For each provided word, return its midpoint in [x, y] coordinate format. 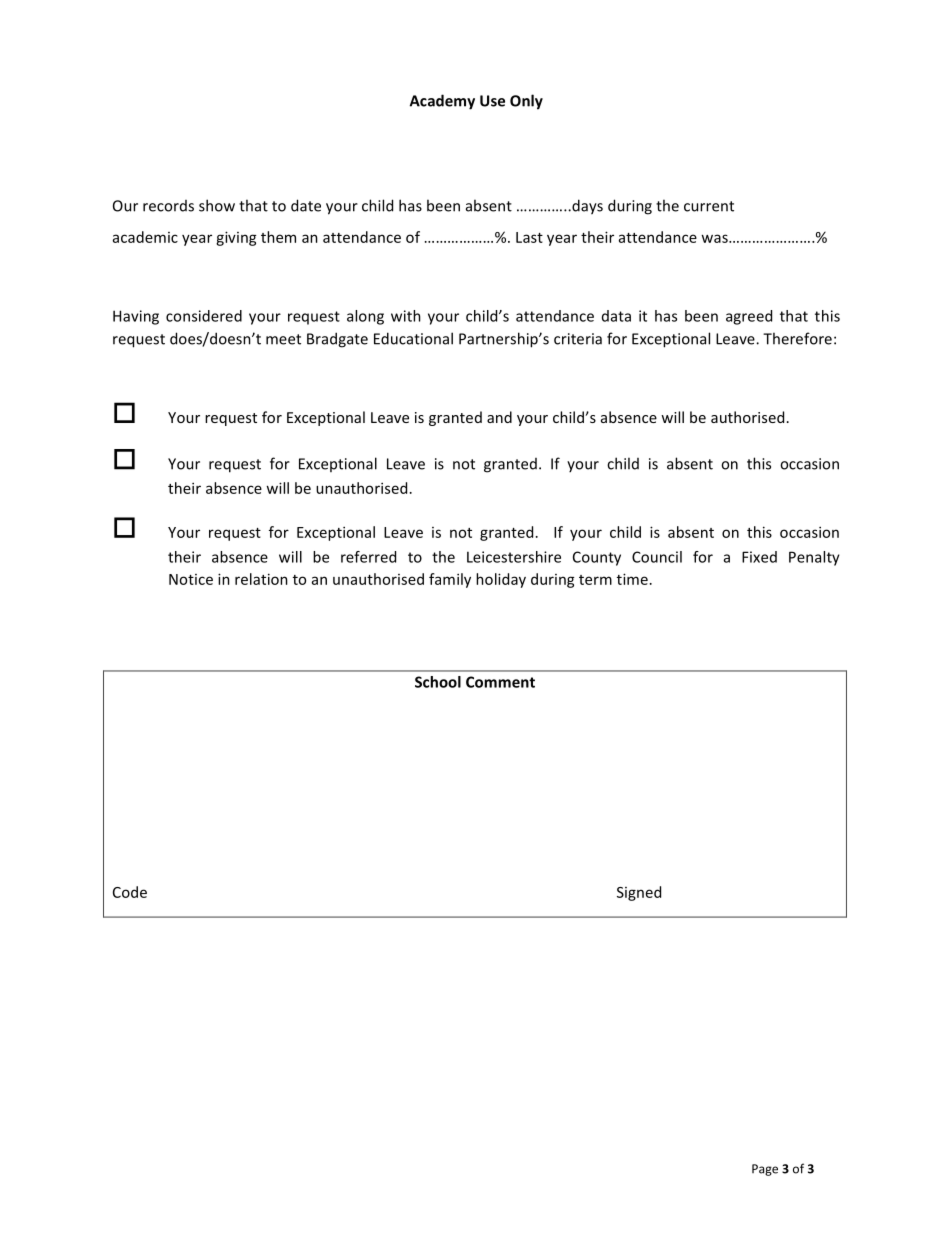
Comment [500, 682]
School [438, 682]
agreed [749, 317]
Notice [191, 579]
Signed [639, 893]
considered [204, 316]
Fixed [759, 557]
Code [130, 892]
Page [765, 1170]
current [709, 206]
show [217, 205]
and [499, 417]
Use [492, 101]
